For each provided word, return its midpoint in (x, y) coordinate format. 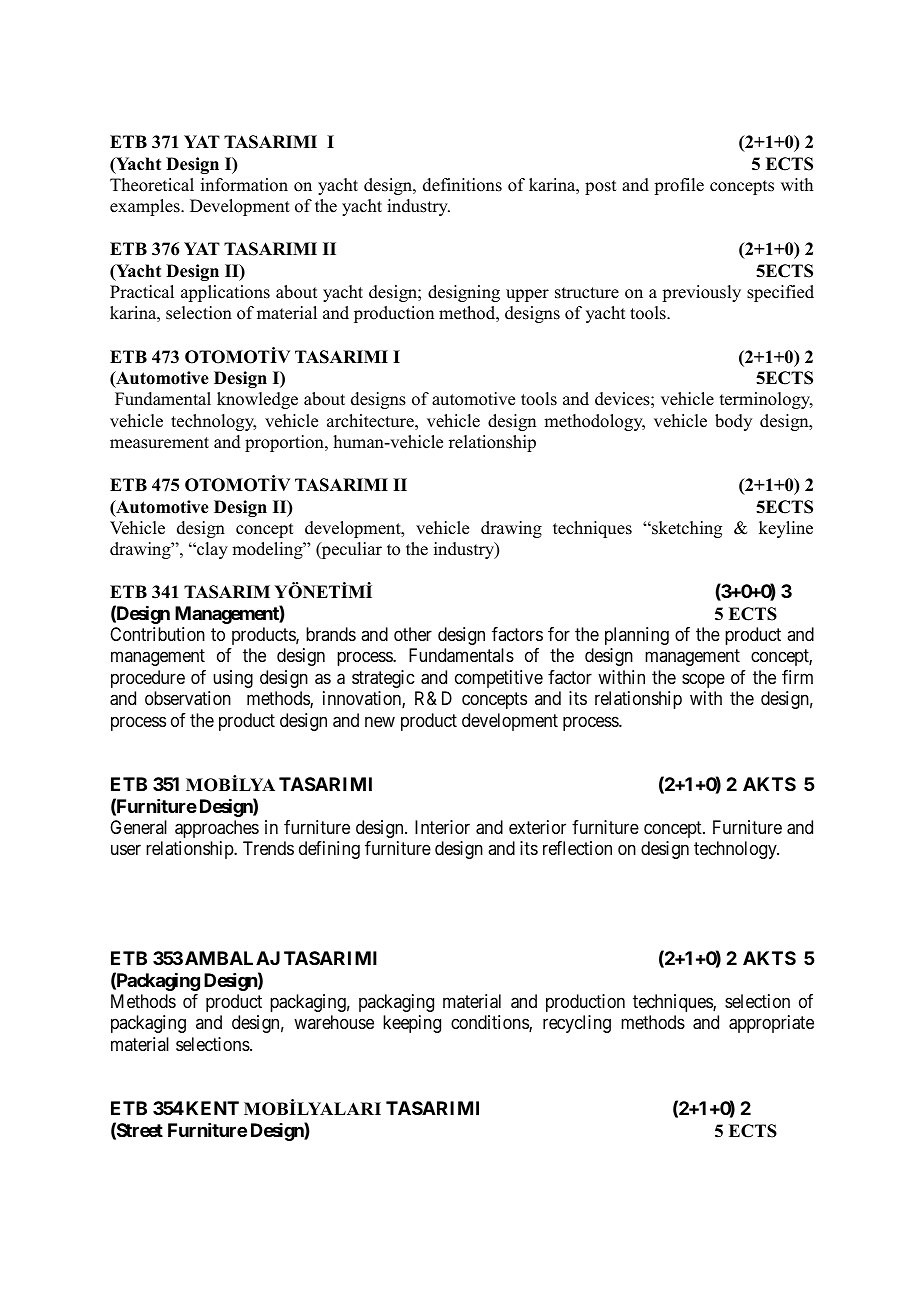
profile (679, 186)
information (244, 185)
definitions (462, 185)
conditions (490, 1023)
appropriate (771, 1024)
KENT (212, 1108)
